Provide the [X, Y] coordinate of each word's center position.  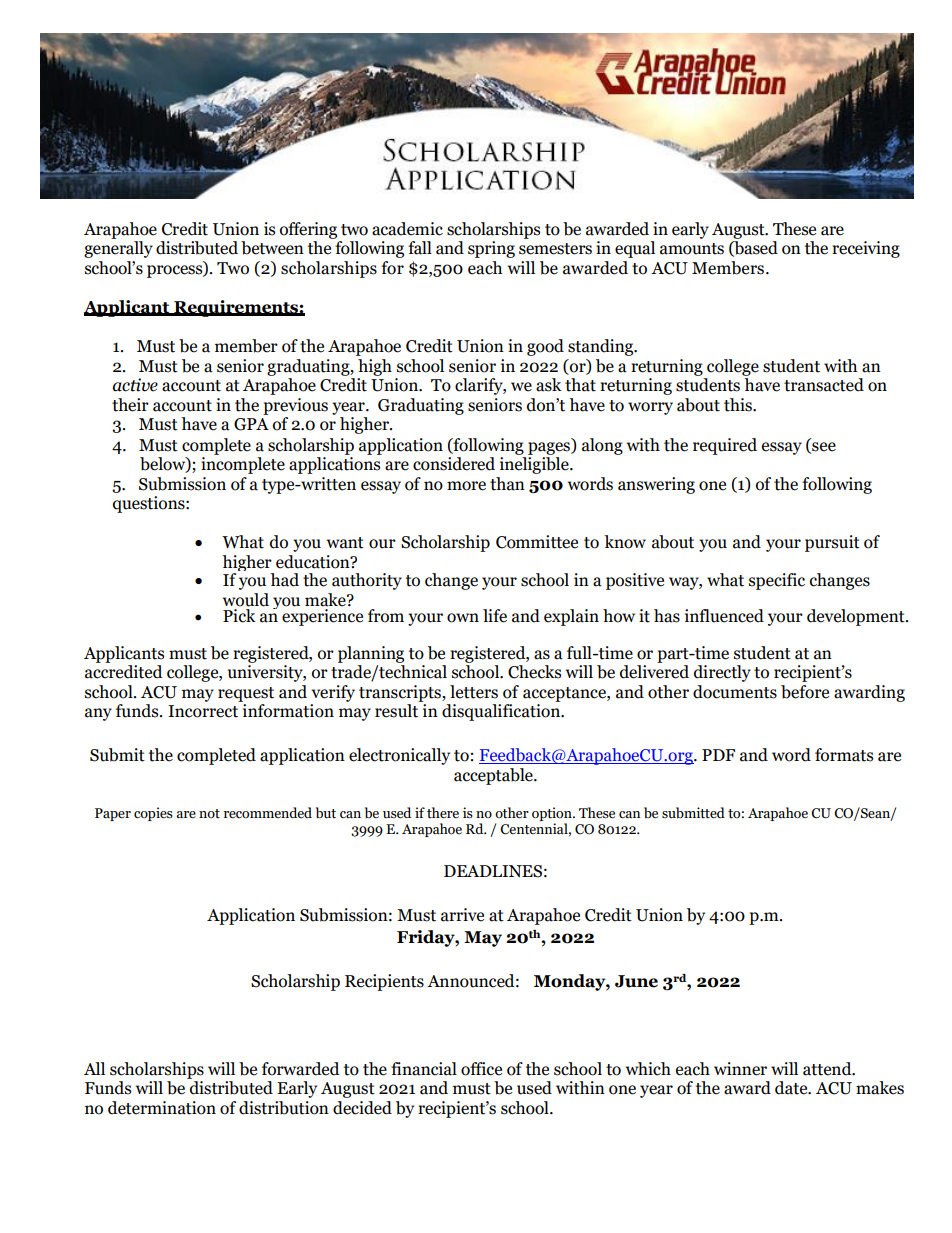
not [209, 813]
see [823, 447]
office [481, 1069]
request [246, 694]
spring [491, 249]
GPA [251, 424]
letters [474, 692]
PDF [718, 755]
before [805, 692]
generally [118, 249]
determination [162, 1108]
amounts [692, 249]
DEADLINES [493, 871]
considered [454, 464]
